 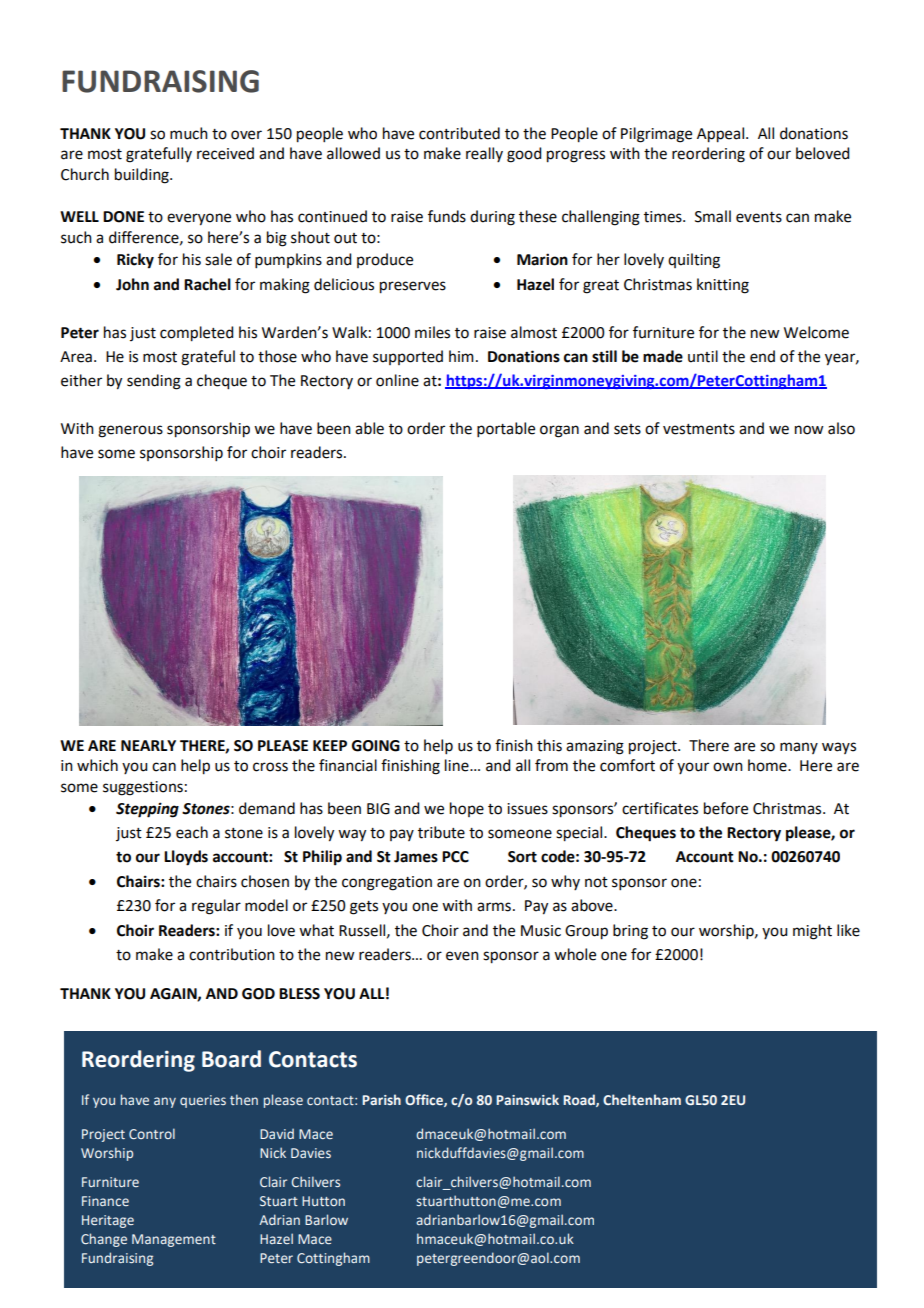 What do you see at coordinates (726, 808) in the screenshot?
I see `before` at bounding box center [726, 808].
